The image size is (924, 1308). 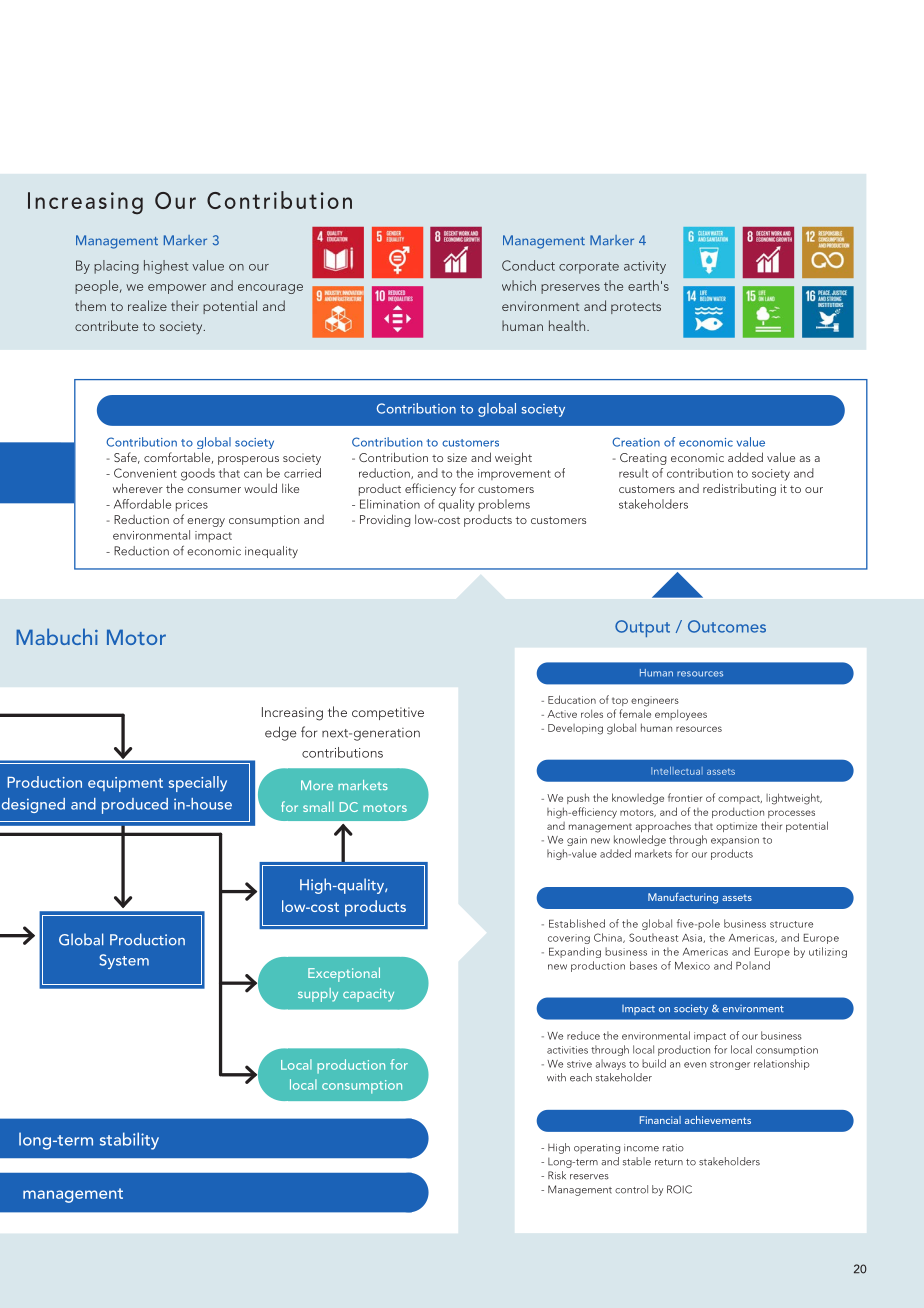 What do you see at coordinates (519, 285) in the image?
I see `which` at bounding box center [519, 285].
